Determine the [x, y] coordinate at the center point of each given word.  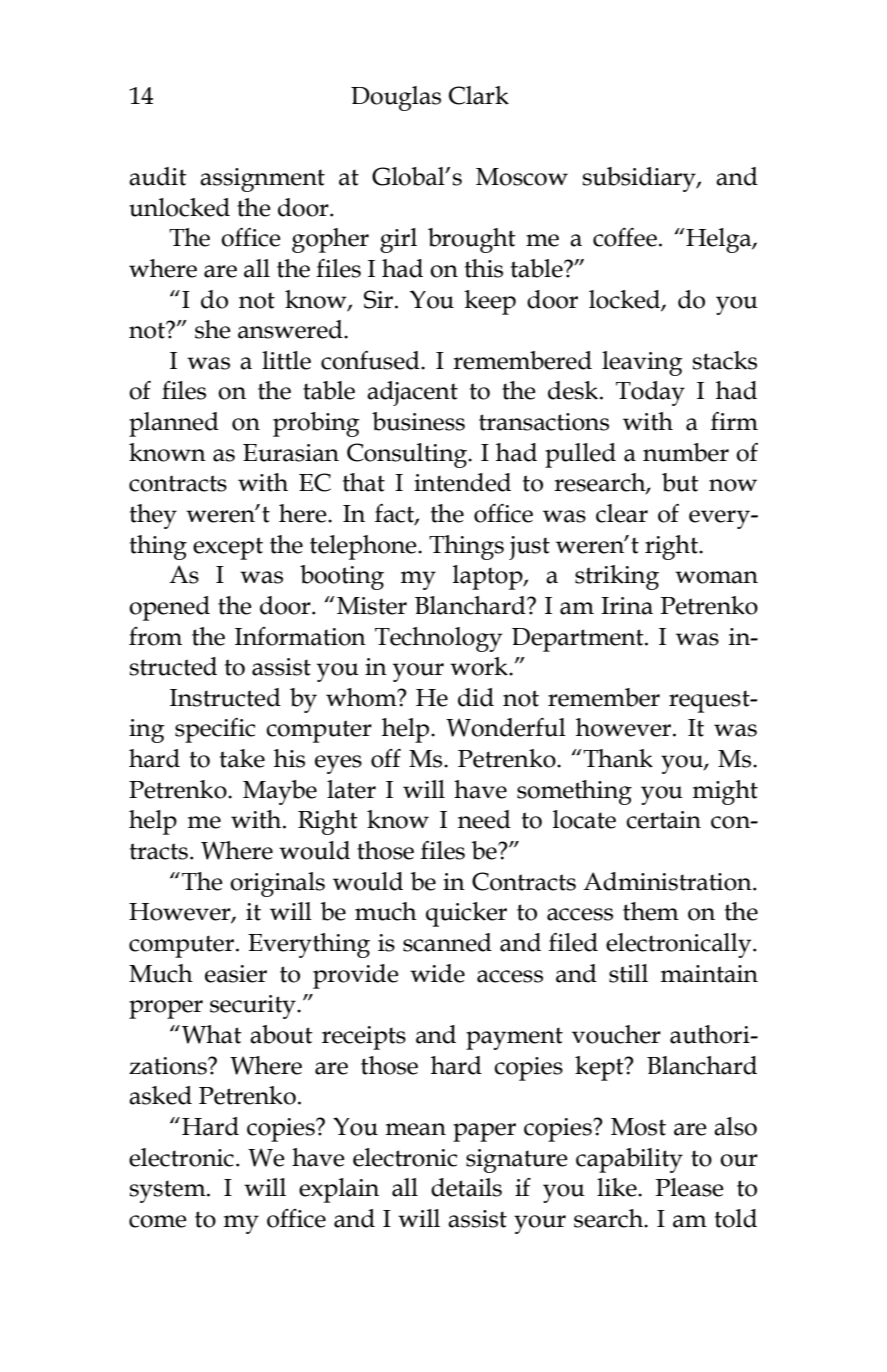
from [155, 636]
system [169, 1191]
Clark [479, 95]
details [466, 1187]
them [651, 911]
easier [236, 974]
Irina [627, 606]
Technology [438, 639]
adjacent [412, 393]
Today [650, 393]
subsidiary [640, 179]
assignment [262, 180]
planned [174, 424]
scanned [447, 942]
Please [690, 1187]
